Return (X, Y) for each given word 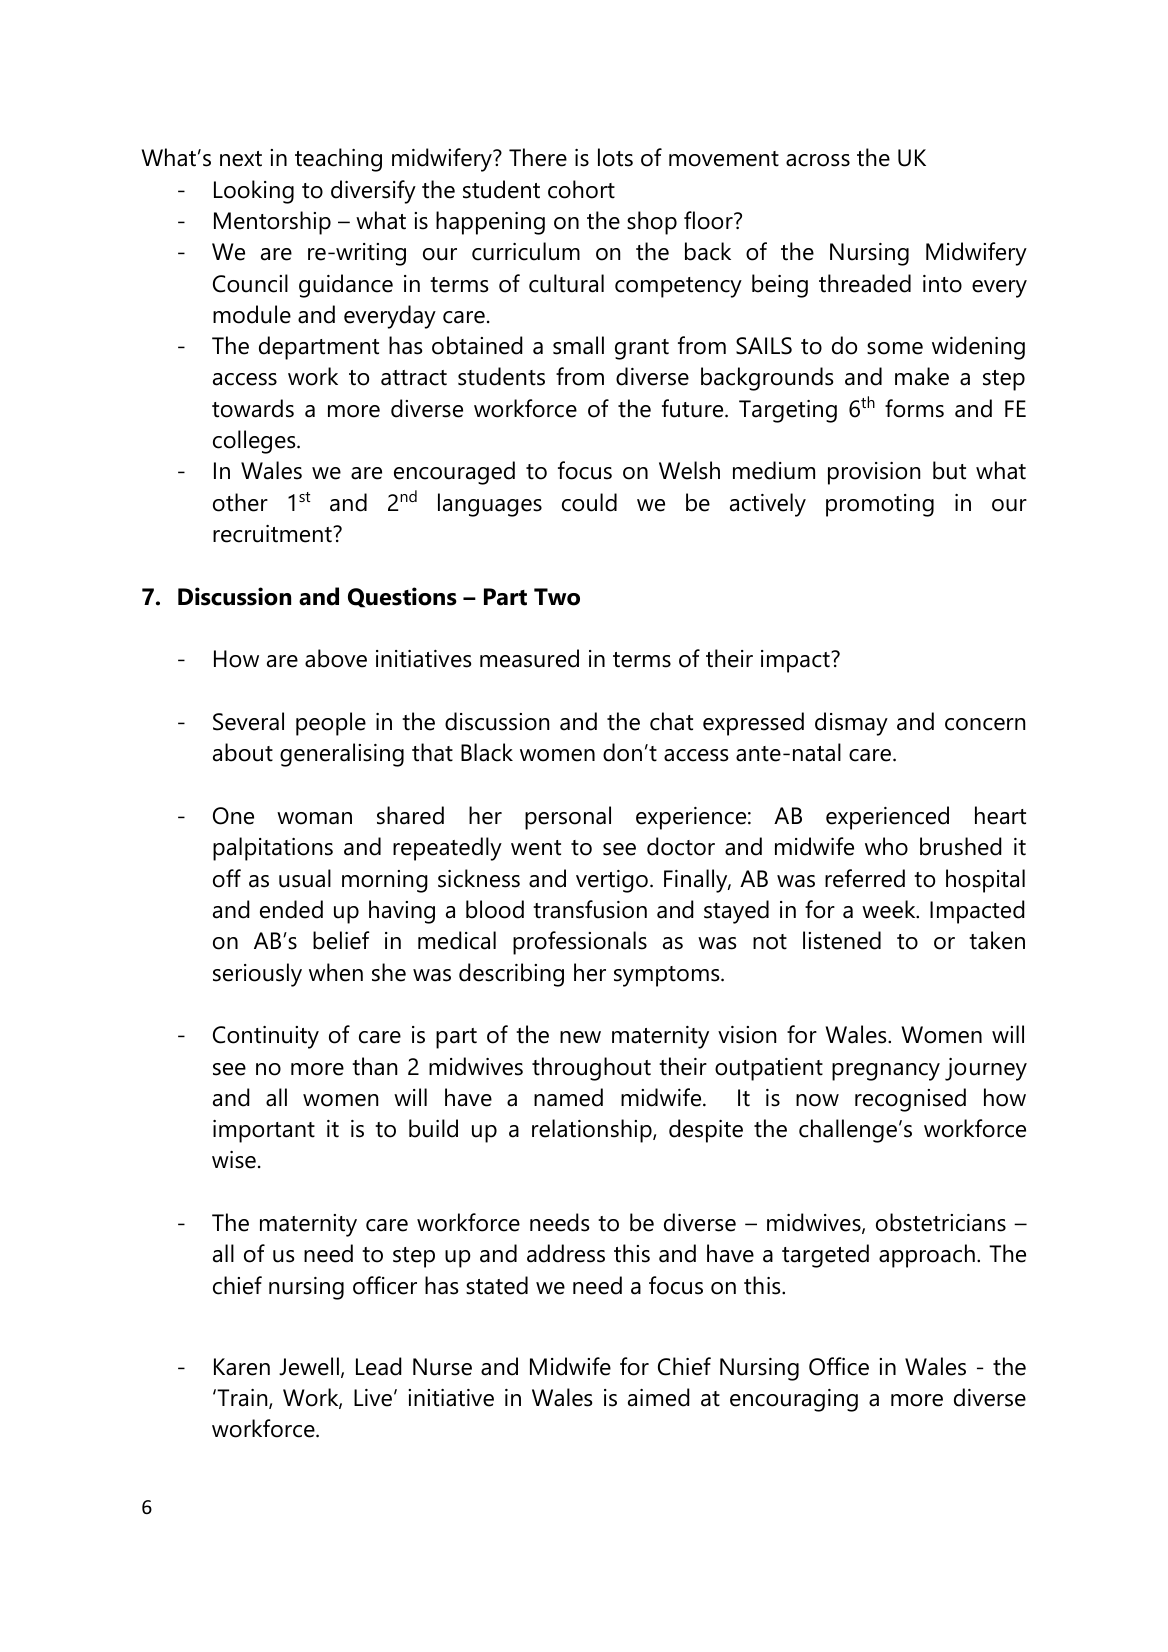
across (818, 160)
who (886, 846)
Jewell (309, 1366)
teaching (338, 160)
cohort (581, 189)
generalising (342, 755)
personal (568, 818)
